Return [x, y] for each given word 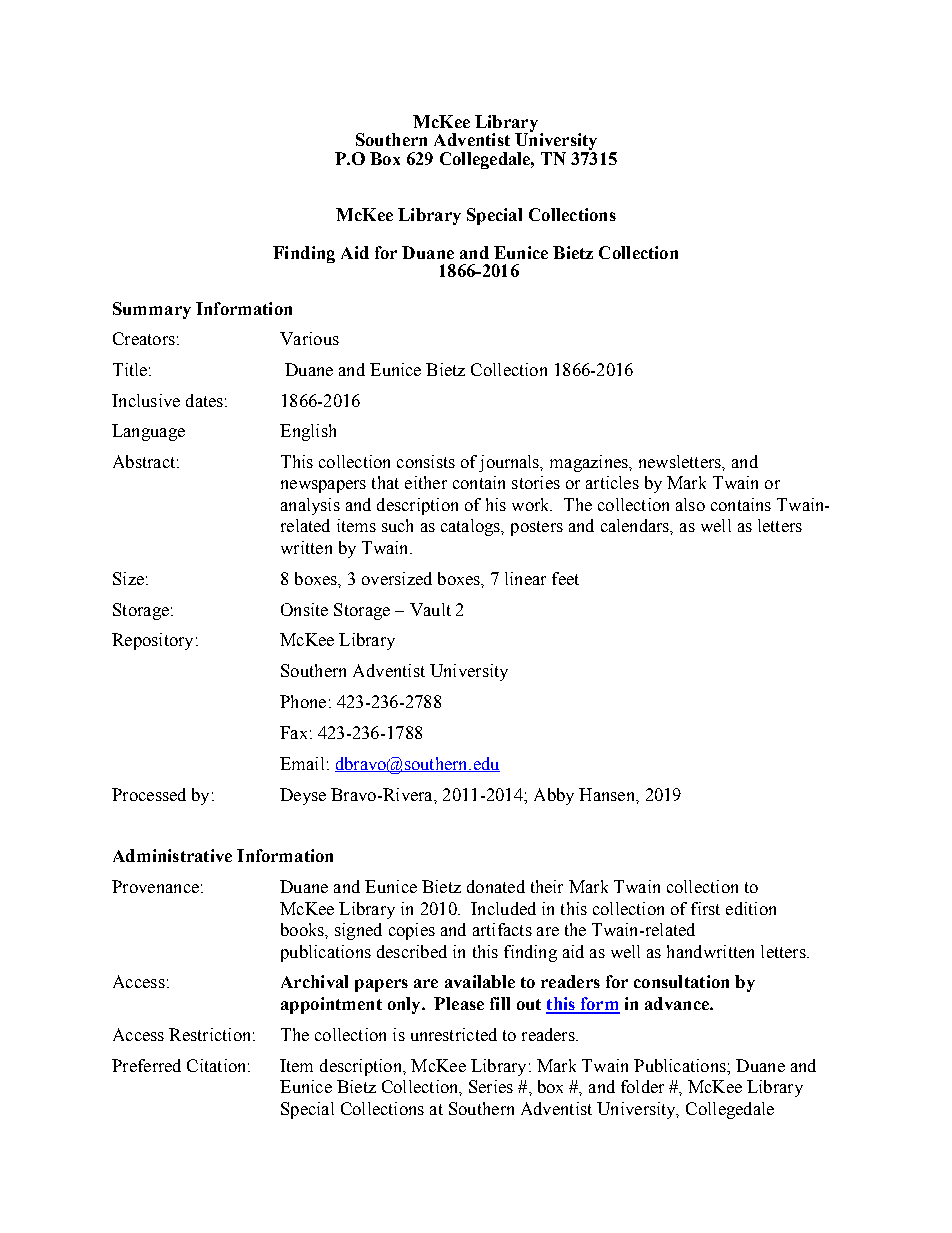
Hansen [608, 794]
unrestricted [454, 1034]
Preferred [146, 1065]
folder [642, 1086]
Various [309, 338]
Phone [303, 701]
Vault [430, 609]
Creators [144, 338]
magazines [590, 463]
